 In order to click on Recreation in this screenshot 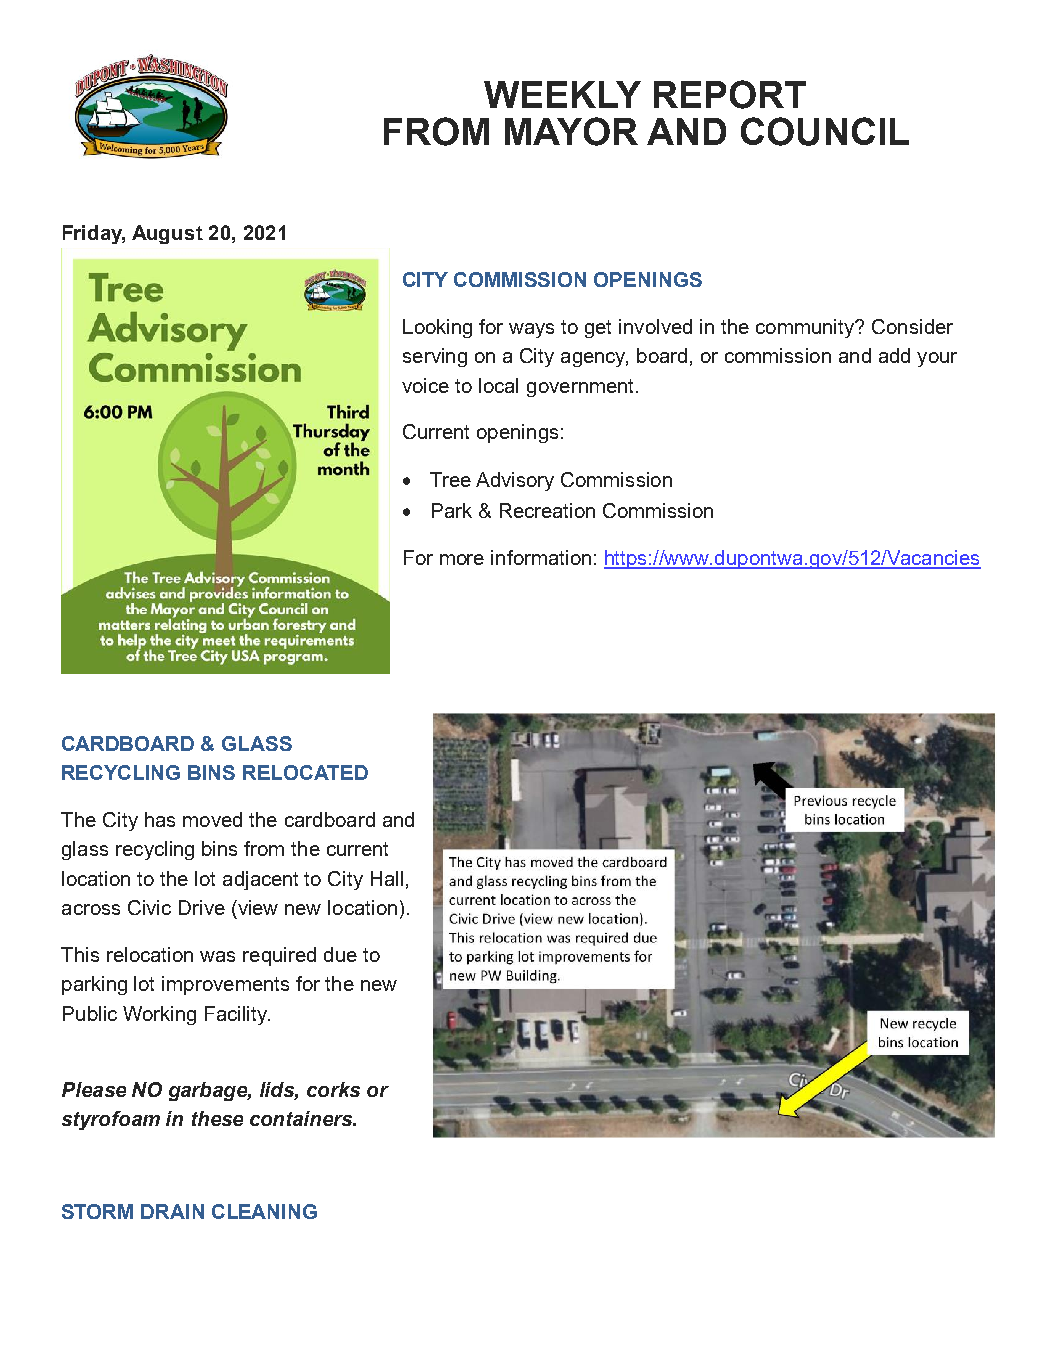, I will do `click(547, 510)`.
